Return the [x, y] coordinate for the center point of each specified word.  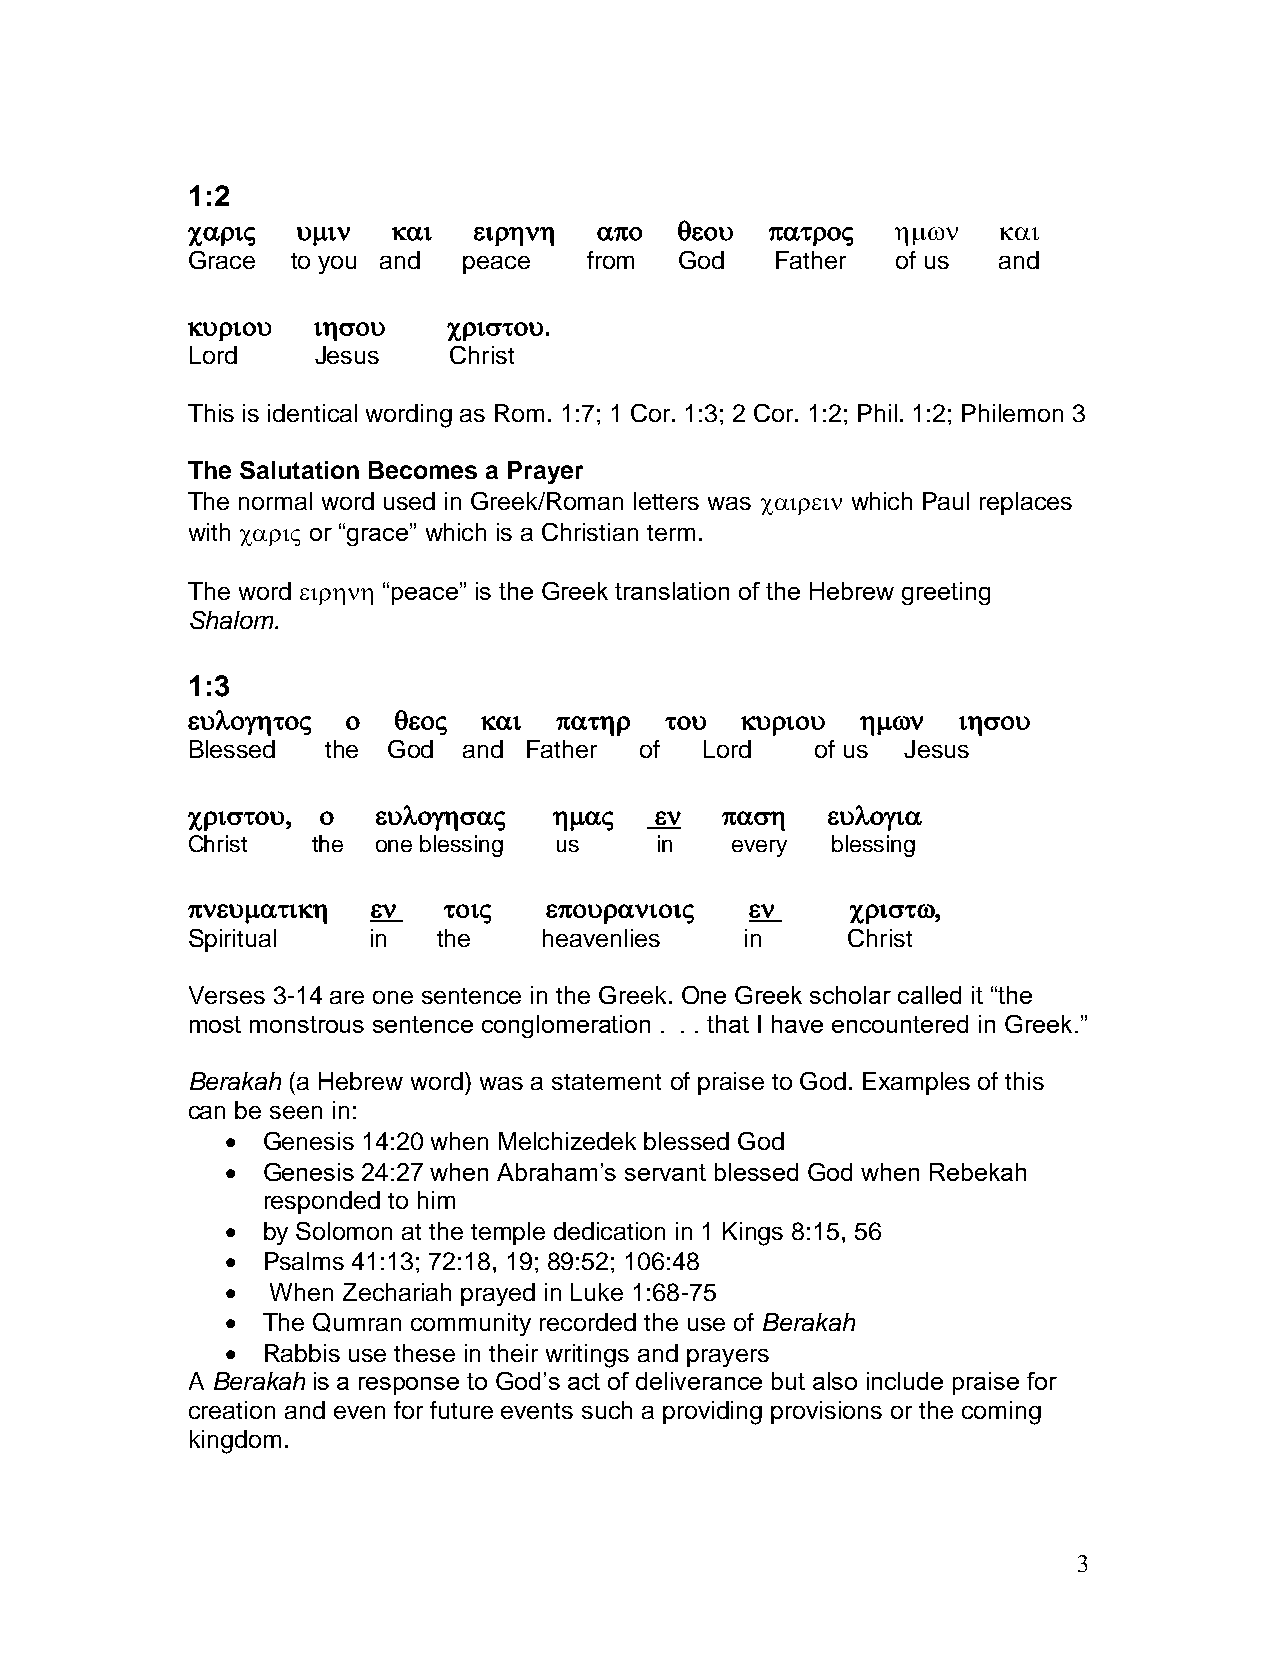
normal [275, 501]
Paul [946, 501]
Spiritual [232, 940]
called [929, 995]
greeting [946, 593]
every [759, 848]
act [584, 1381]
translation [672, 591]
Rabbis [302, 1353]
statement [606, 1082]
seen [296, 1112]
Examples [916, 1083]
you [337, 265]
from [610, 260]
